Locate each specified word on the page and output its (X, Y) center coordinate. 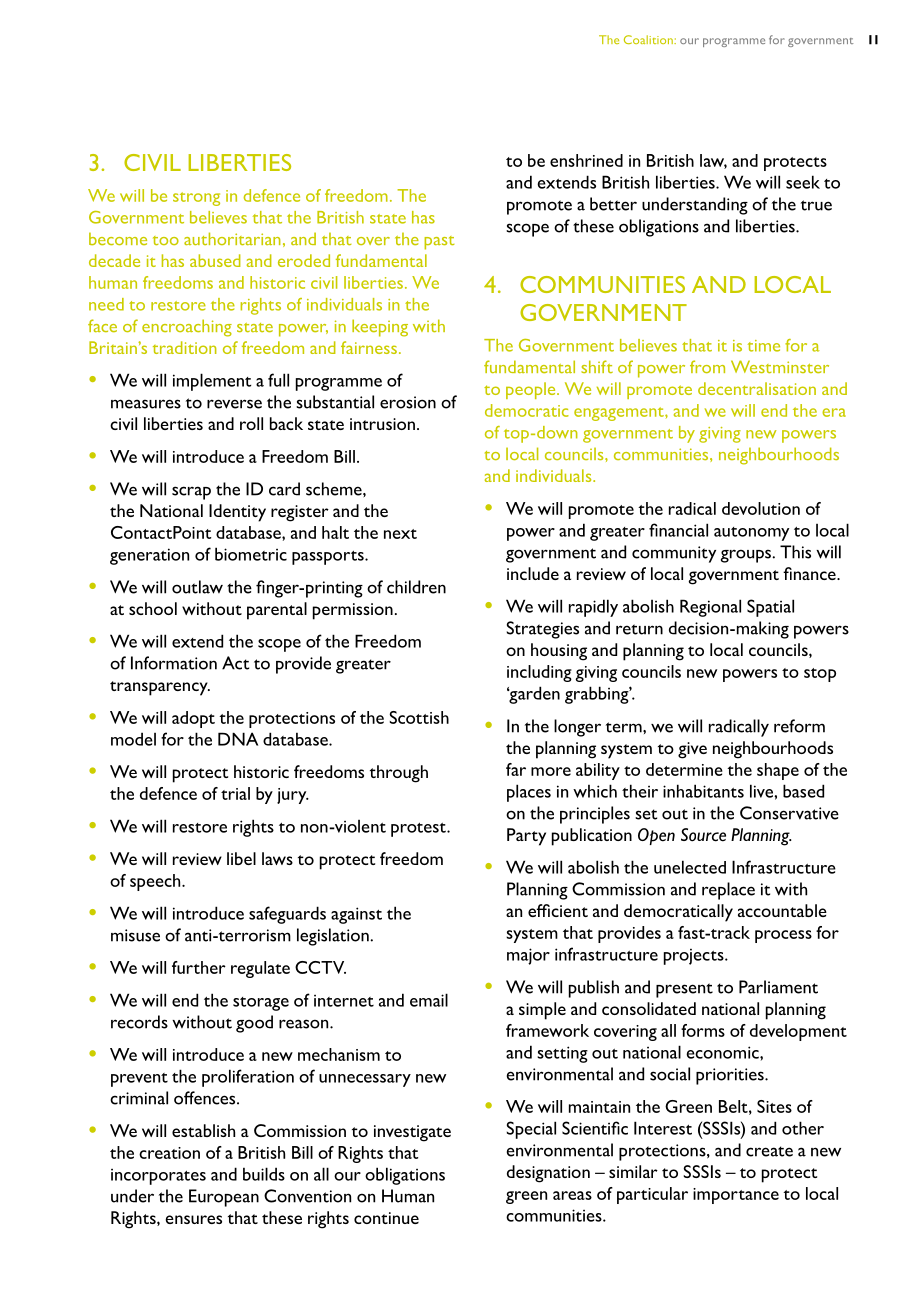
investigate (412, 1133)
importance (736, 1196)
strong (196, 199)
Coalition (649, 39)
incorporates (158, 1177)
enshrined (586, 160)
